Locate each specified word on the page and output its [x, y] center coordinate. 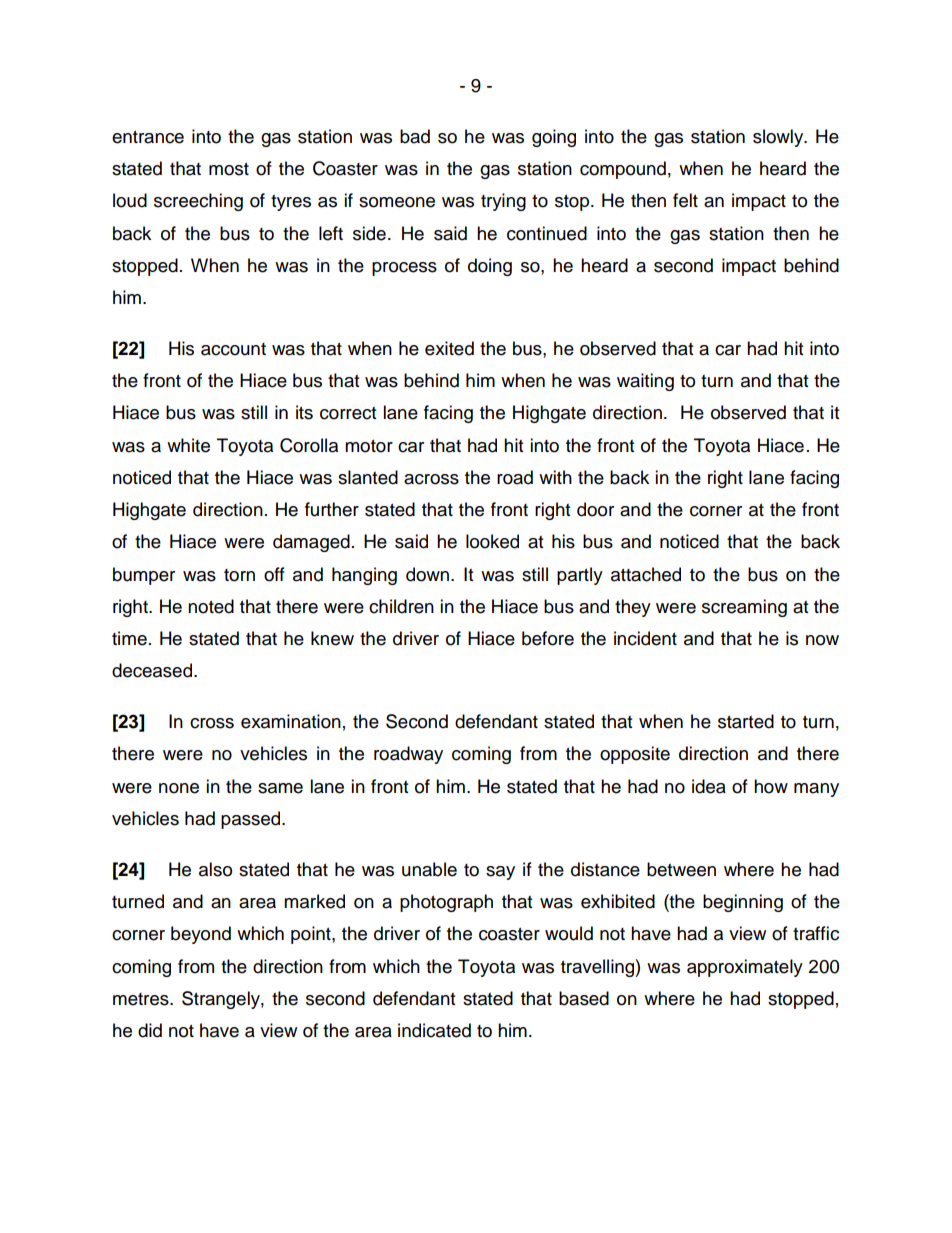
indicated [434, 1030]
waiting [645, 382]
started [746, 721]
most [229, 169]
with [555, 477]
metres [142, 999]
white [188, 445]
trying [503, 202]
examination [291, 721]
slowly [779, 138]
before [548, 638]
